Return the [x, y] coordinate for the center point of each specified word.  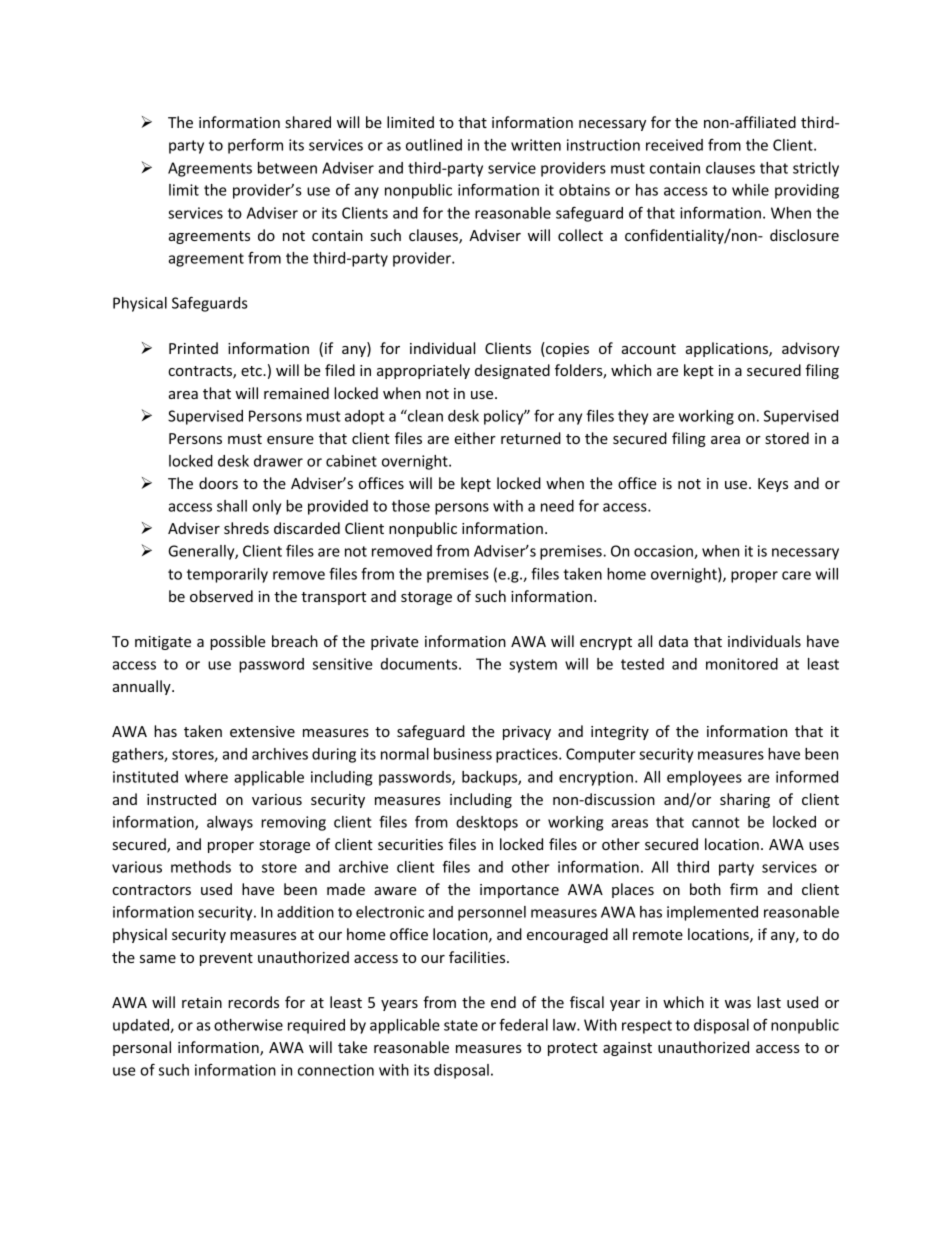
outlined [434, 145]
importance [519, 891]
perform [255, 146]
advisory [811, 349]
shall [232, 506]
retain [202, 1002]
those [411, 506]
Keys [773, 485]
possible [238, 642]
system [533, 666]
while [750, 190]
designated [512, 371]
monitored [742, 664]
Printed [193, 348]
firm [744, 889]
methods [201, 867]
